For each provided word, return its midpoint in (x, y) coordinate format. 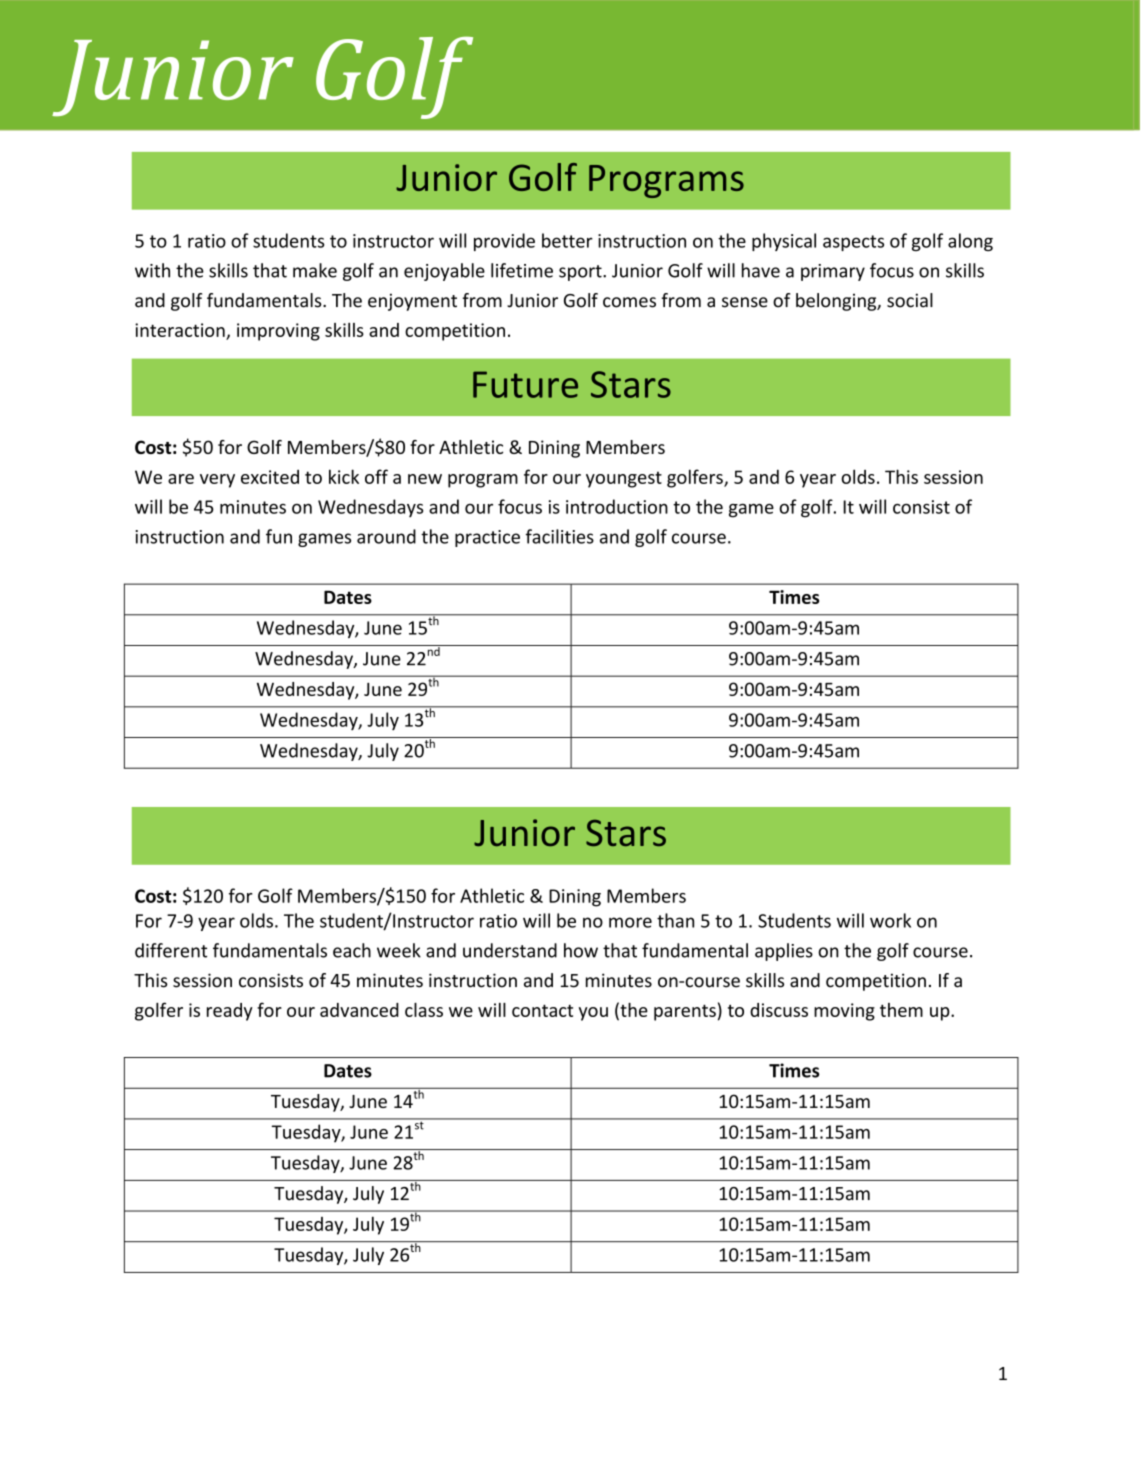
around (386, 536)
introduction (617, 506)
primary (833, 272)
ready (230, 1012)
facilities (560, 536)
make (315, 270)
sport (581, 273)
